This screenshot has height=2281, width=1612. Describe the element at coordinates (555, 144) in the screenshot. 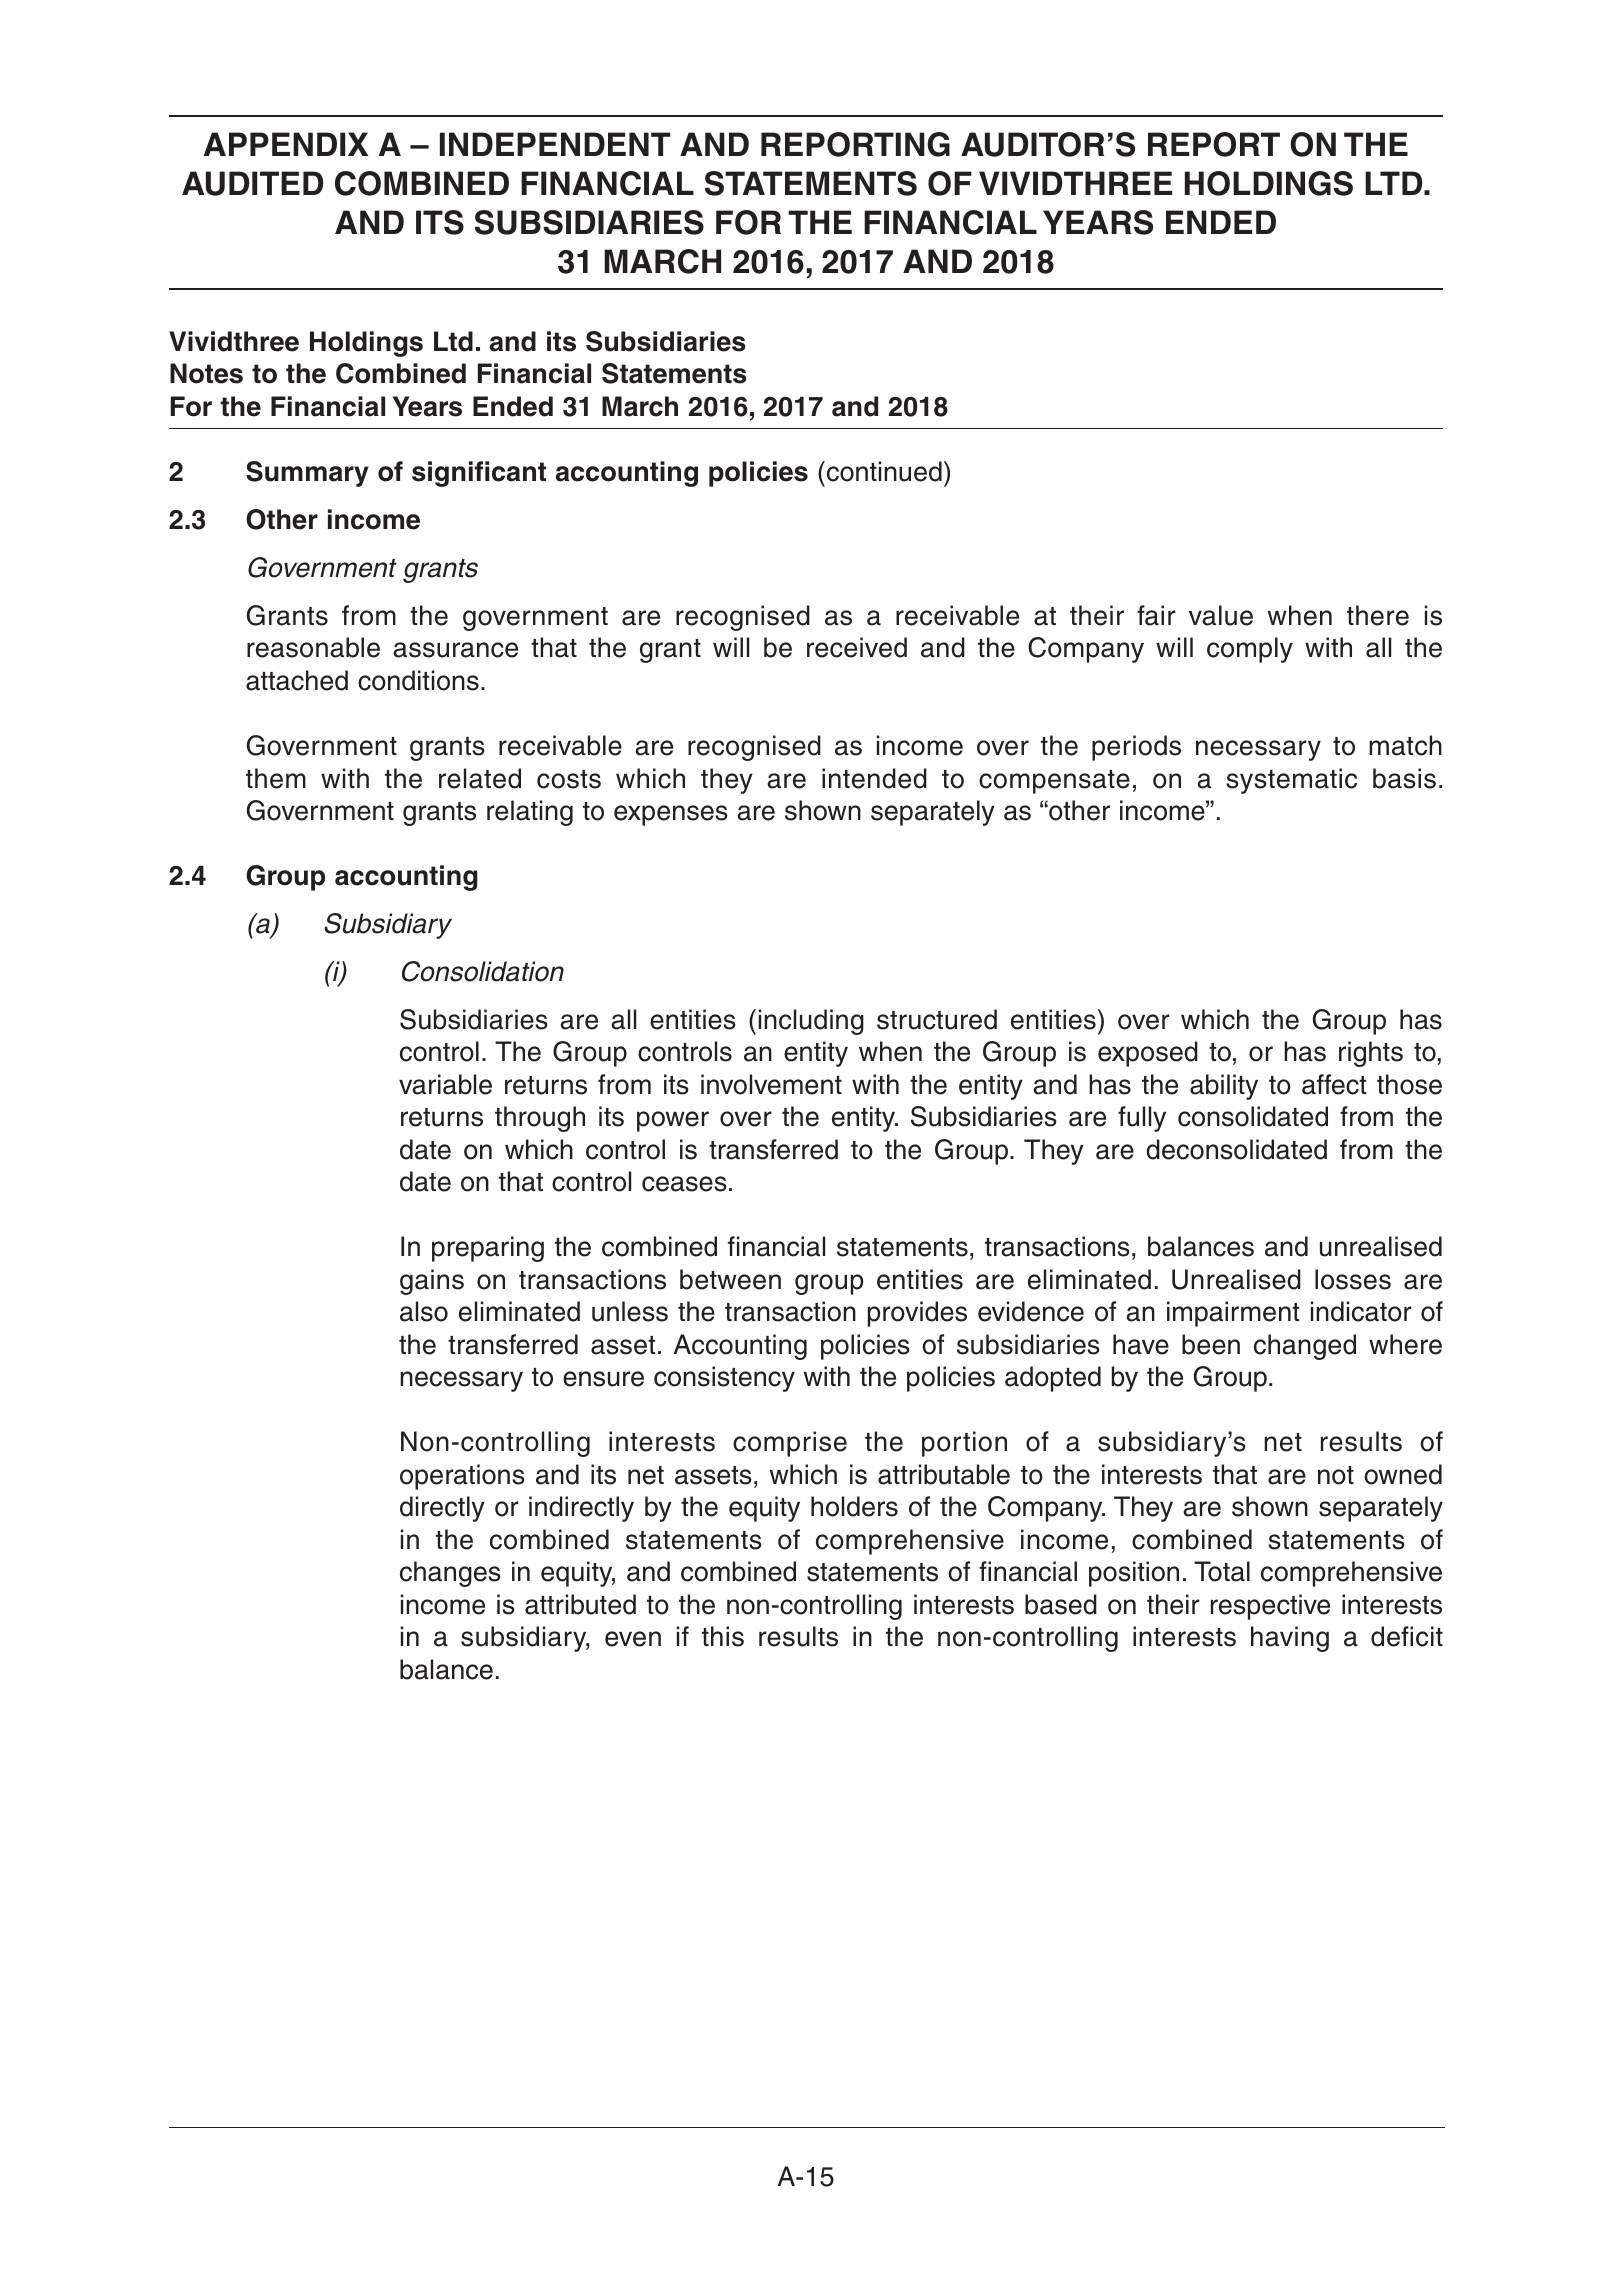

I see `INDEPENDENT` at that location.
